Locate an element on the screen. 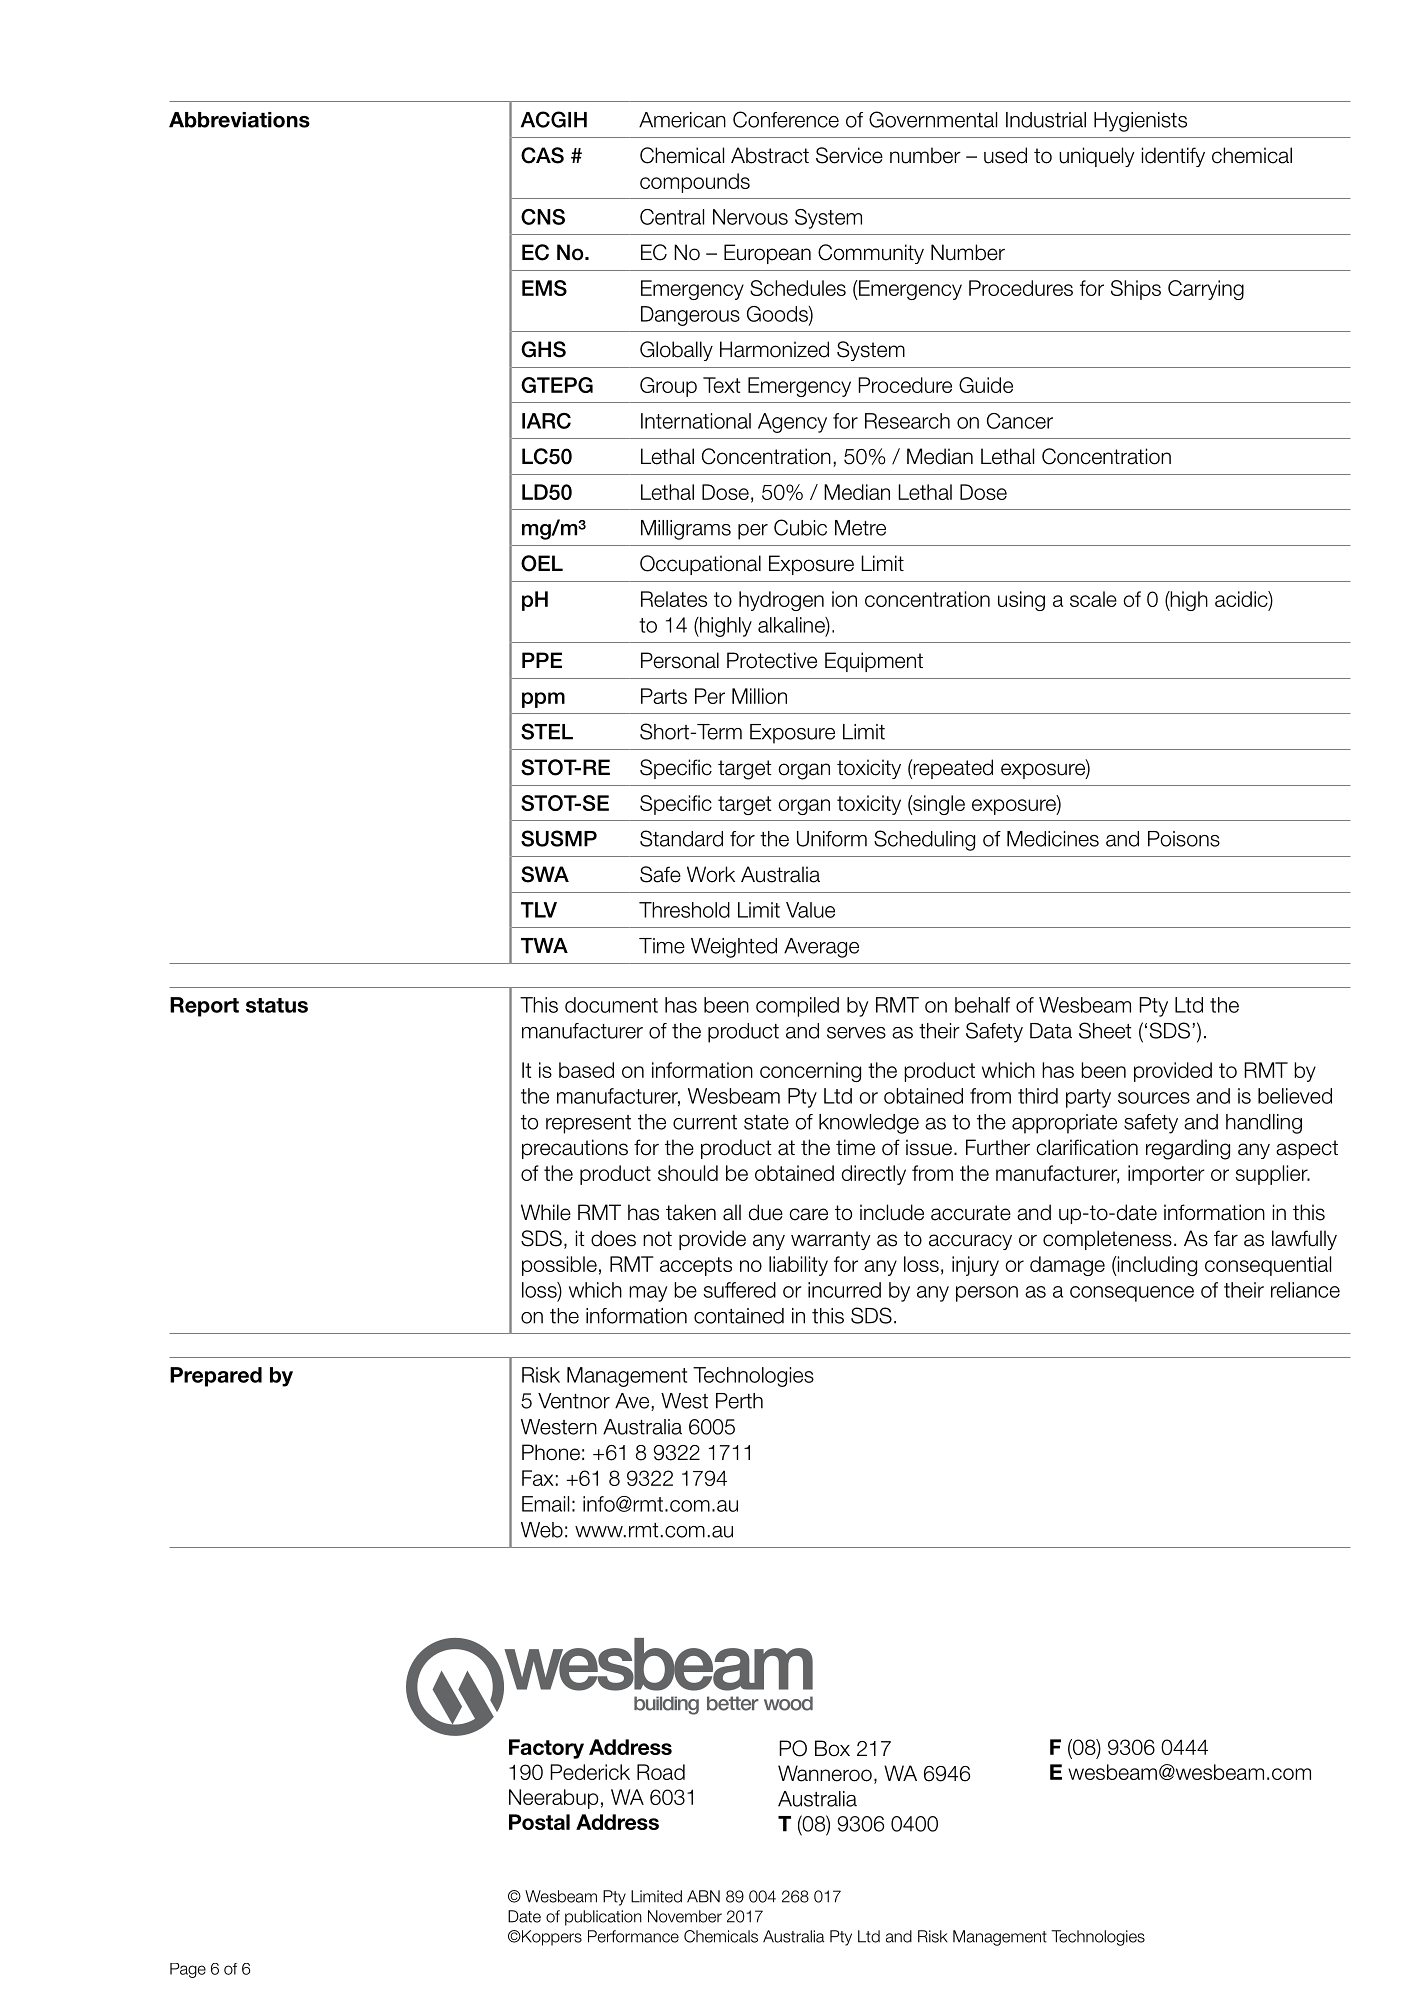 Image resolution: width=1421 pixels, height=2010 pixels. Million is located at coordinates (759, 696).
